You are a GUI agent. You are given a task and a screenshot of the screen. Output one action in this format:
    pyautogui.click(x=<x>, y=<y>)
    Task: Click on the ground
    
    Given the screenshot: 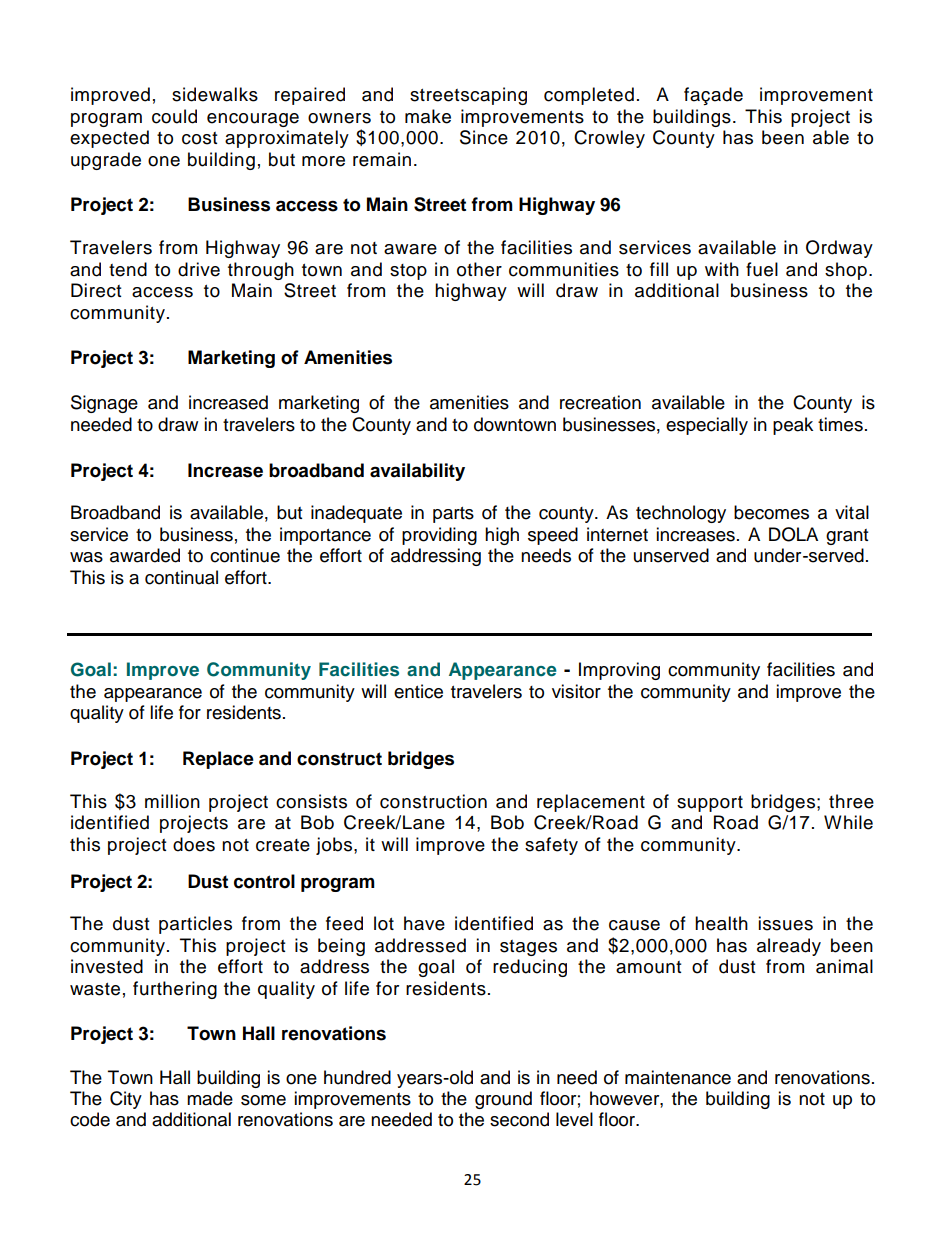 What is the action you would take?
    pyautogui.click(x=503, y=1100)
